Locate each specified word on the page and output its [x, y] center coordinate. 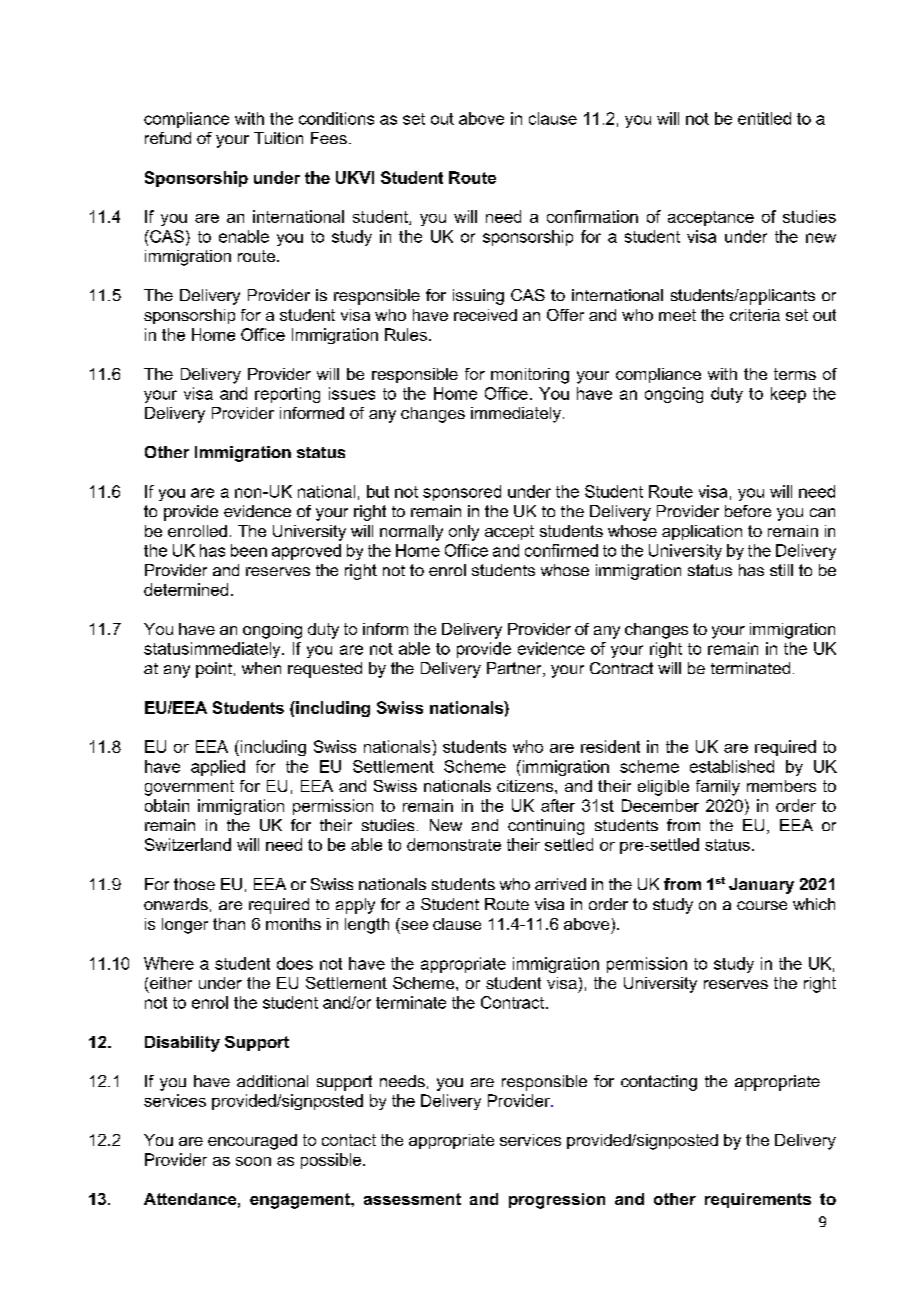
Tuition [278, 138]
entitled [764, 118]
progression [557, 1201]
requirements [758, 1200]
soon [253, 1161]
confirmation [592, 216]
